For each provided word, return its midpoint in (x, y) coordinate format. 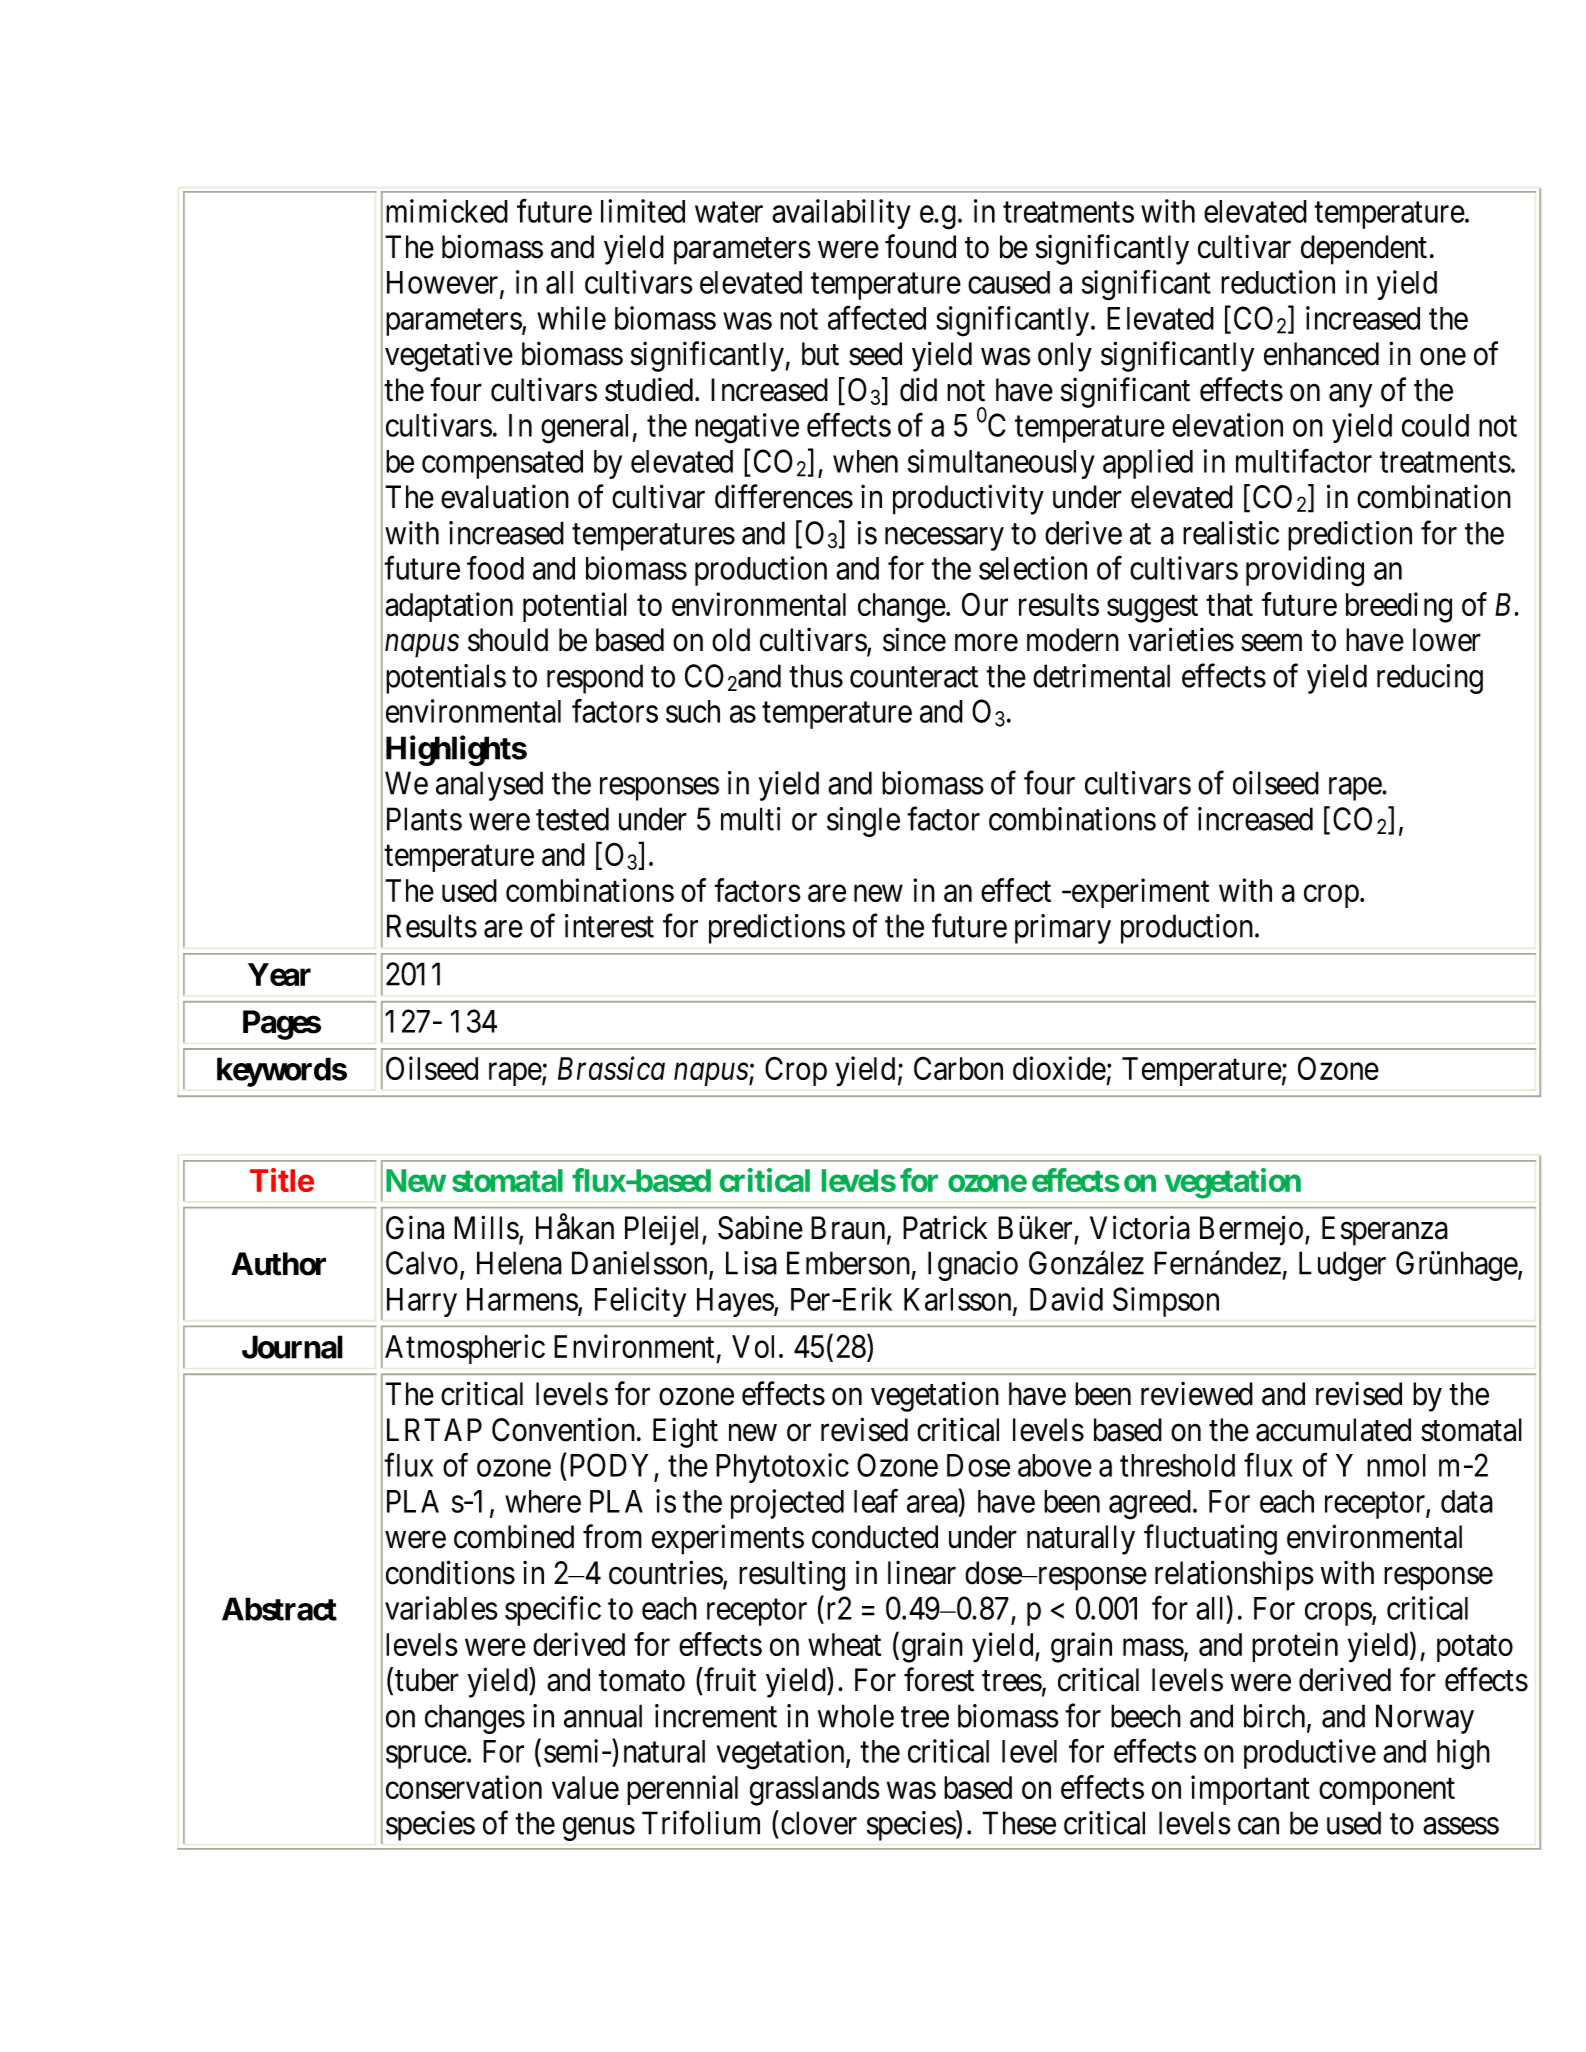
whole (856, 1716)
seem (1271, 643)
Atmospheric (465, 1349)
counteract (914, 677)
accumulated (1333, 1430)
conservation (464, 1787)
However (444, 283)
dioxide (1059, 1068)
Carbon (958, 1068)
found (920, 246)
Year (279, 974)
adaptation (449, 607)
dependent (1364, 250)
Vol (756, 1346)
